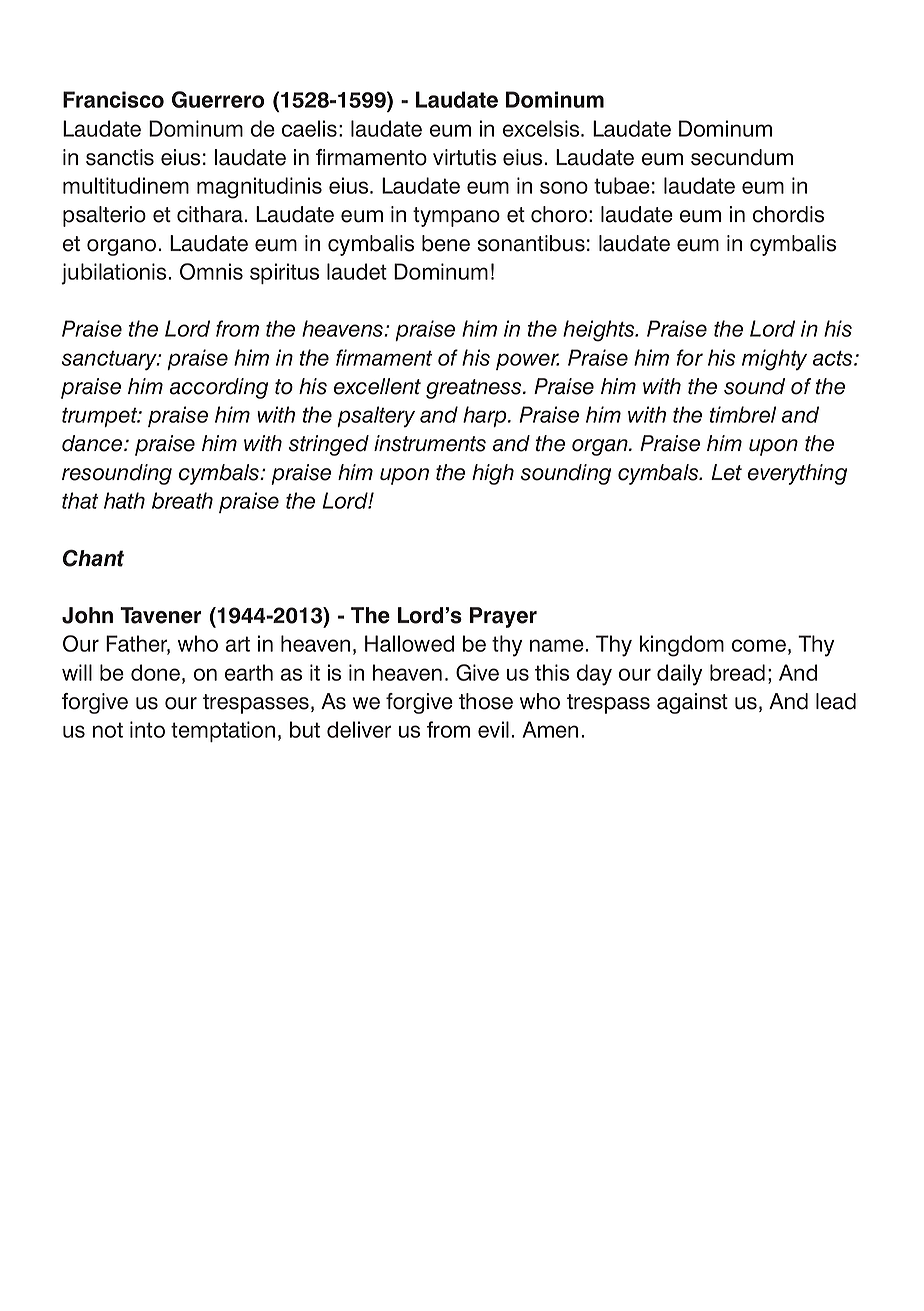 The height and width of the image is (1311, 924). What do you see at coordinates (503, 617) in the image?
I see `Prayer` at bounding box center [503, 617].
